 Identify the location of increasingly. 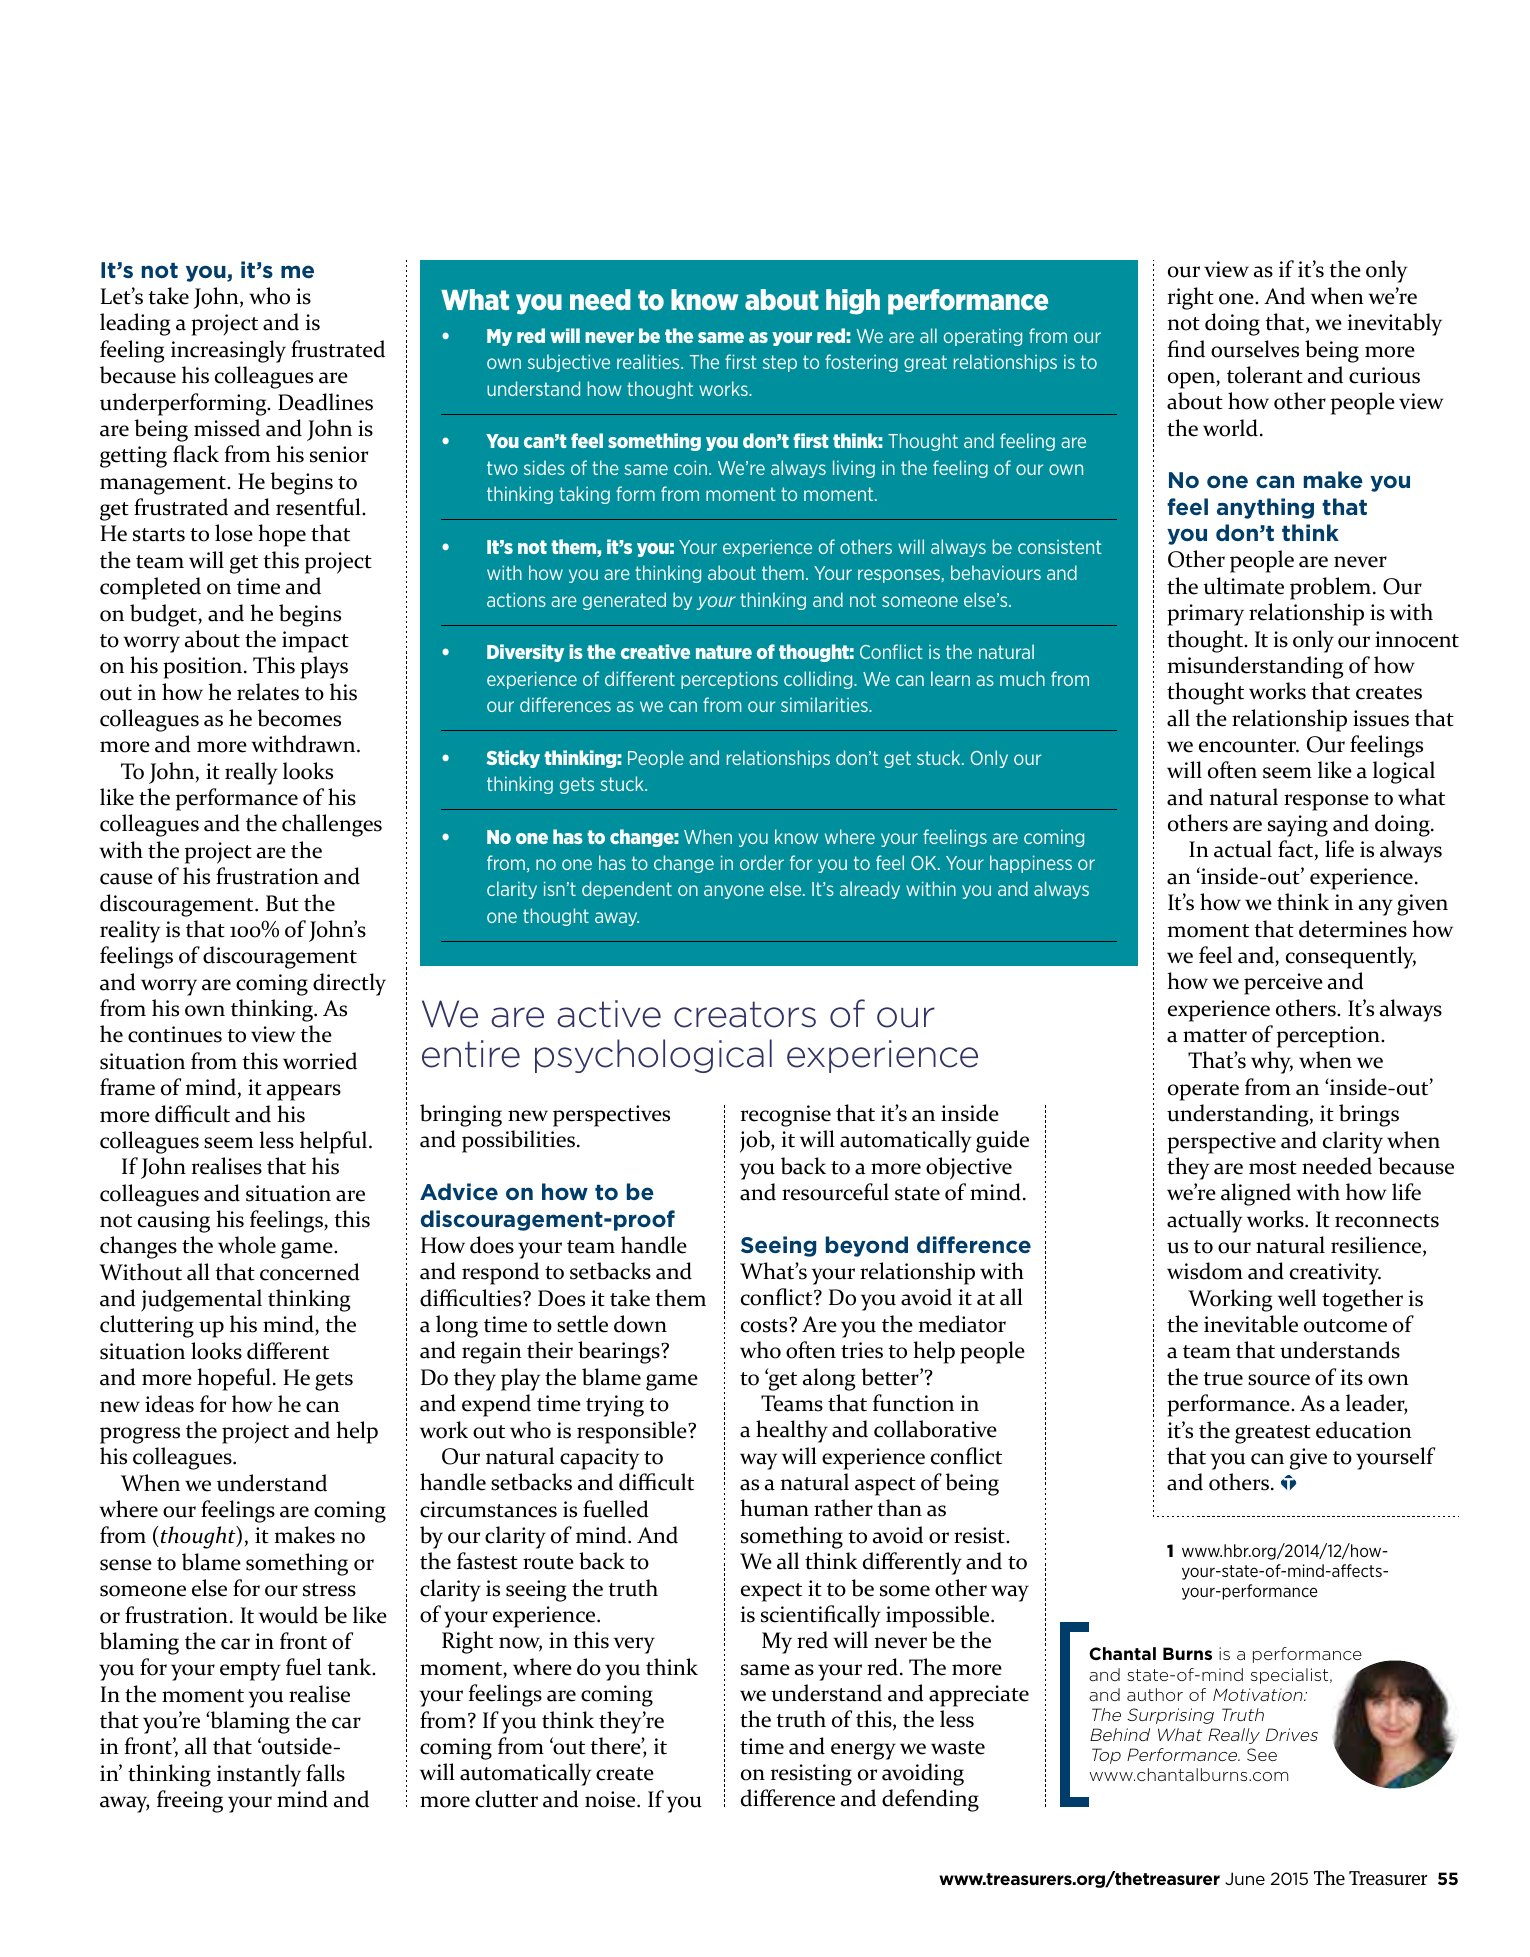
(228, 351).
